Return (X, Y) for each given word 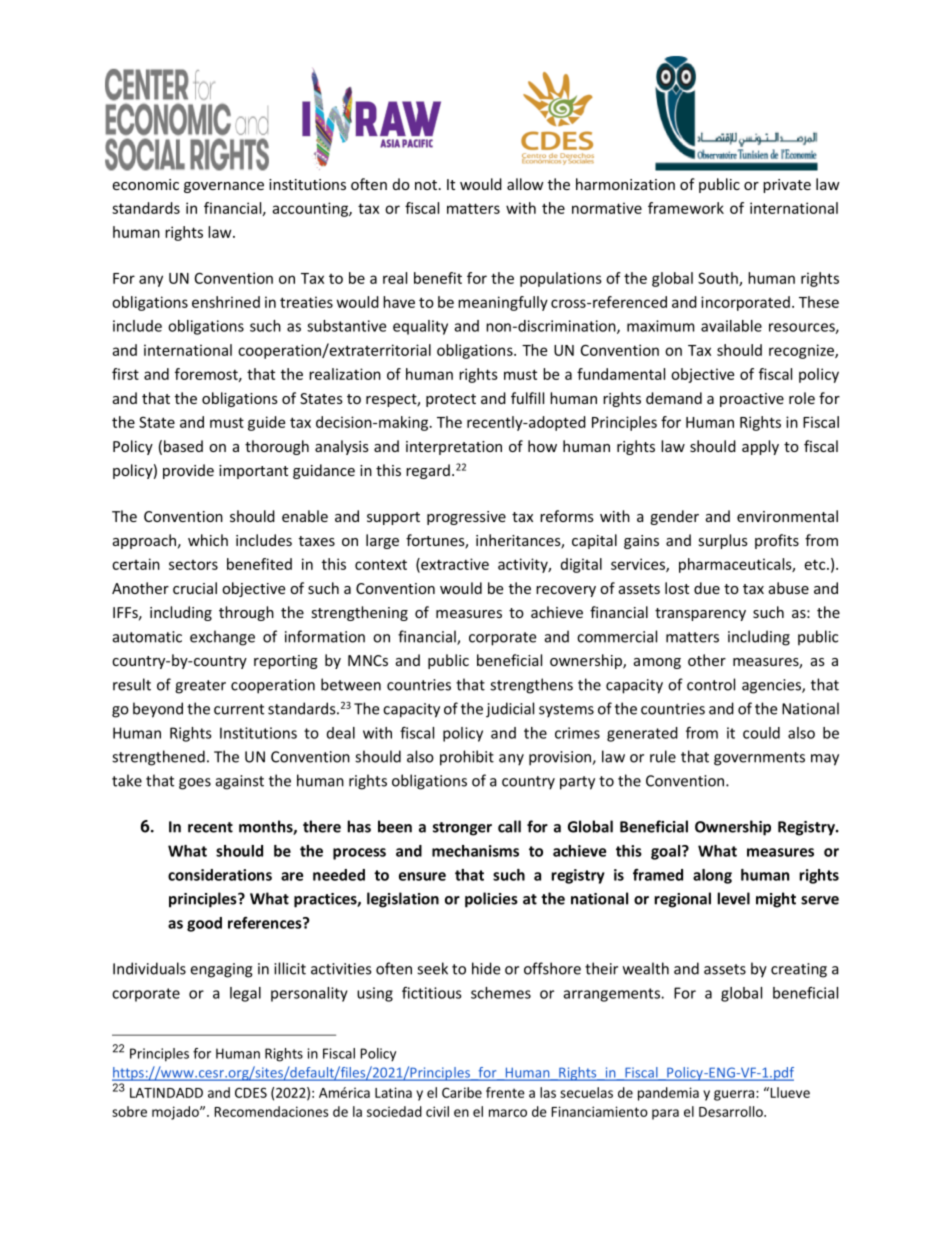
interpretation (454, 448)
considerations (220, 875)
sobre (129, 1111)
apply (760, 447)
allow (525, 184)
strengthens (531, 686)
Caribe (462, 1092)
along (712, 876)
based (183, 446)
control (711, 684)
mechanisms (475, 851)
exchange (222, 638)
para (665, 1114)
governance (224, 187)
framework (686, 208)
